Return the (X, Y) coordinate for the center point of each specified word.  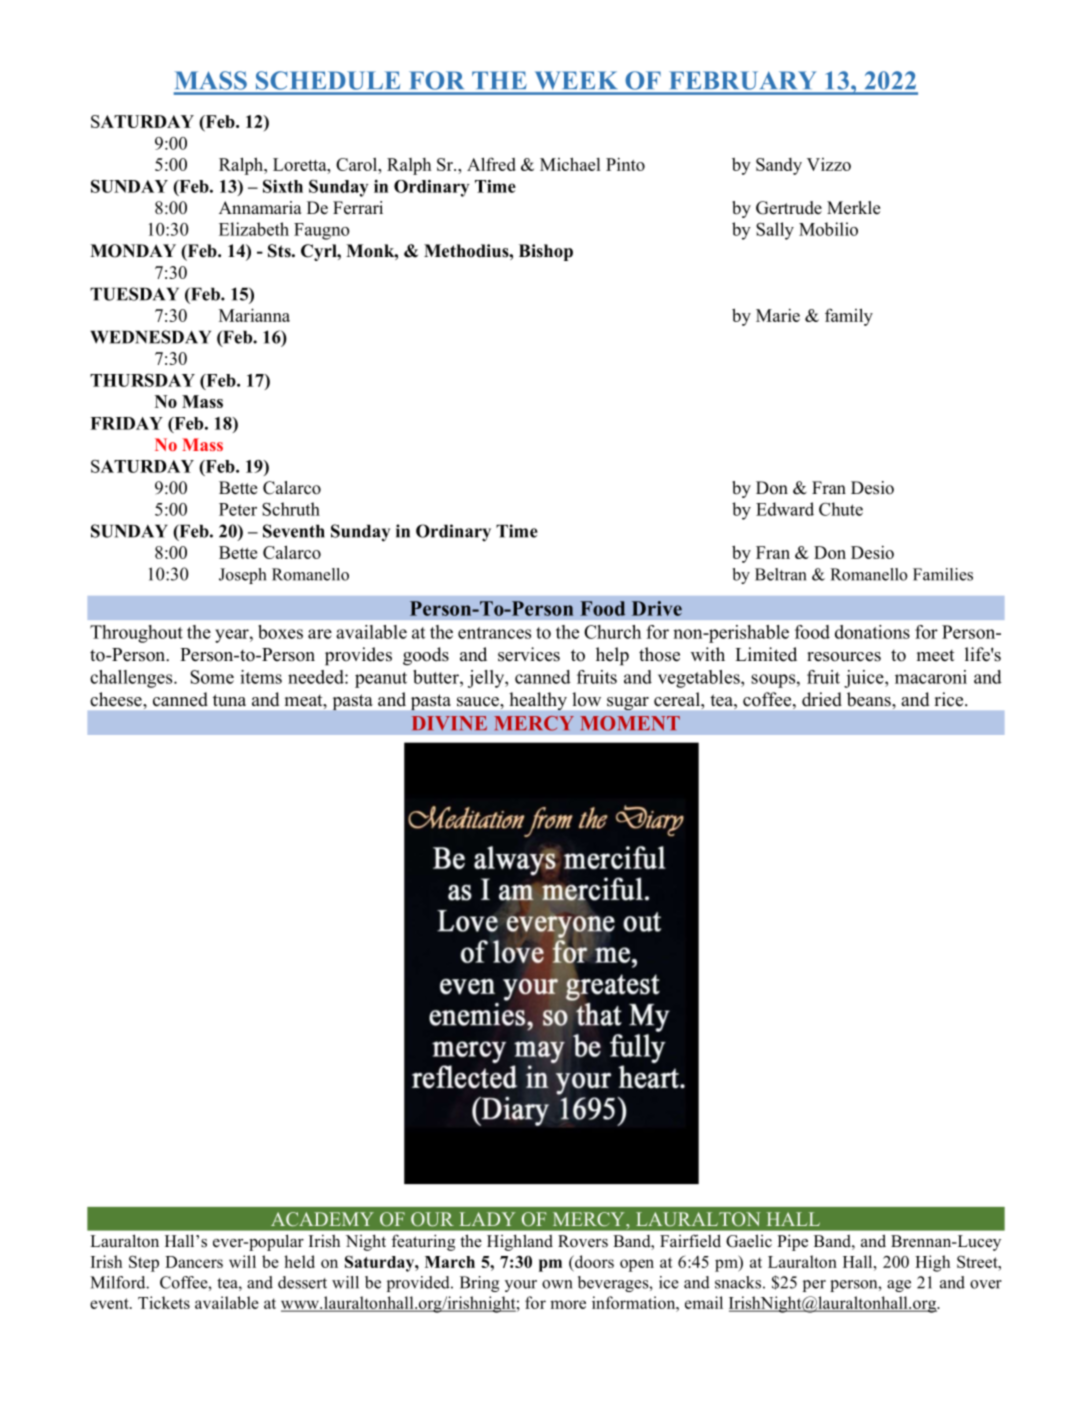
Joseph (242, 576)
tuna (229, 700)
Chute (841, 509)
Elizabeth (254, 229)
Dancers (194, 1262)
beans (870, 699)
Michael (570, 164)
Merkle (854, 208)
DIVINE (449, 723)
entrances (494, 633)
